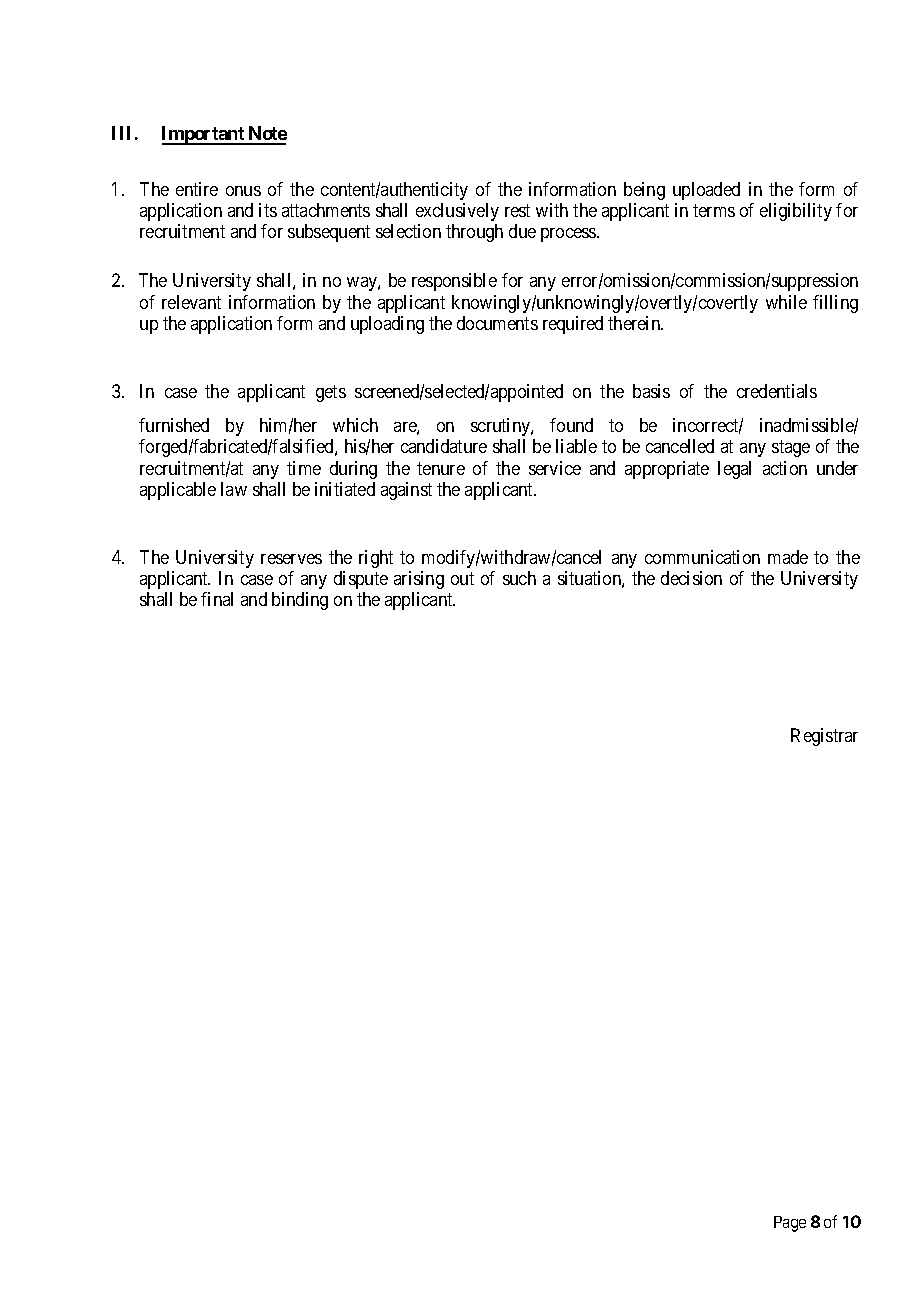 Image resolution: width=924 pixels, height=1308 pixels. What do you see at coordinates (706, 191) in the screenshot?
I see `uploaded` at bounding box center [706, 191].
